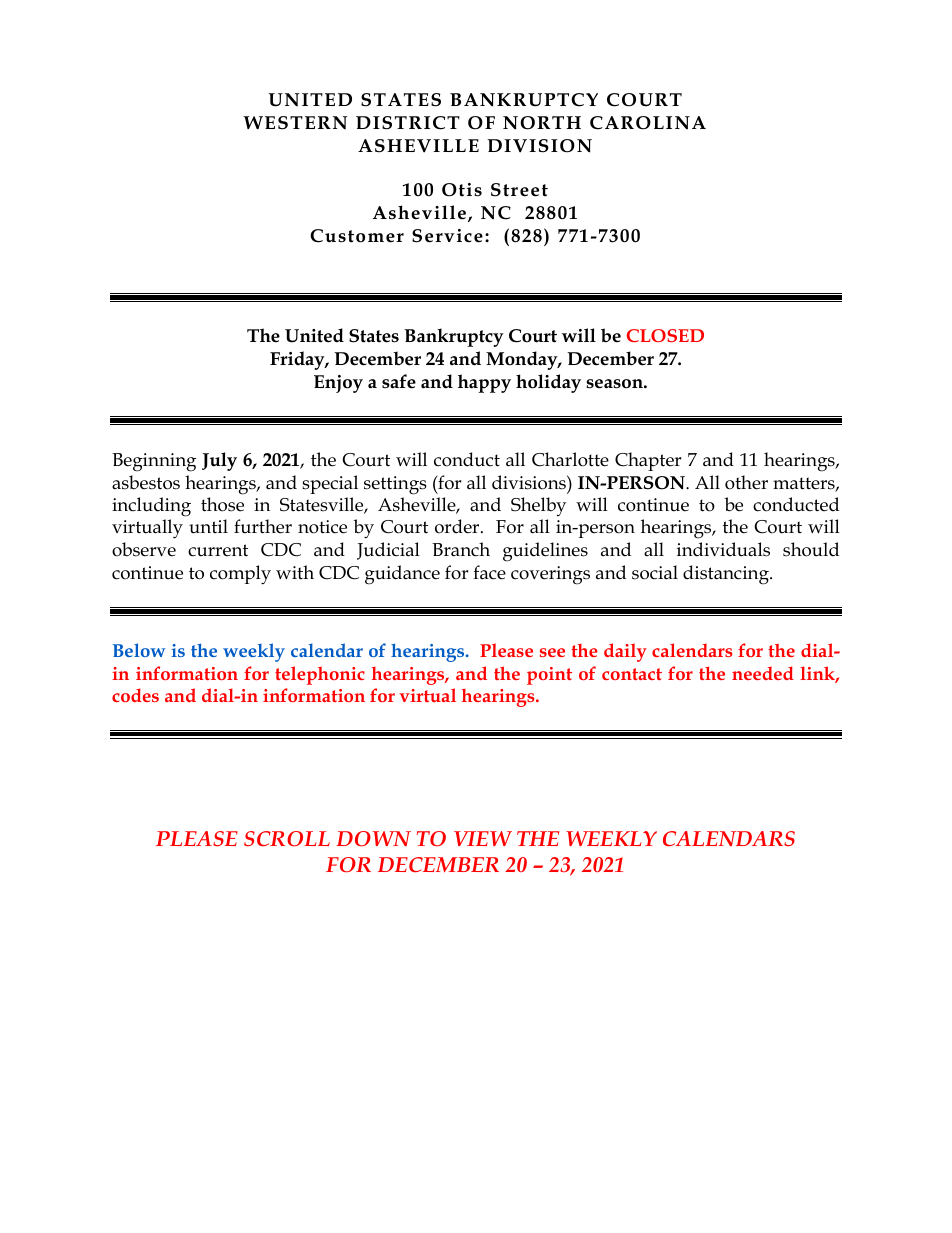 This screenshot has height=1233, width=952. Describe the element at coordinates (461, 549) in the screenshot. I see `Branch` at that location.
